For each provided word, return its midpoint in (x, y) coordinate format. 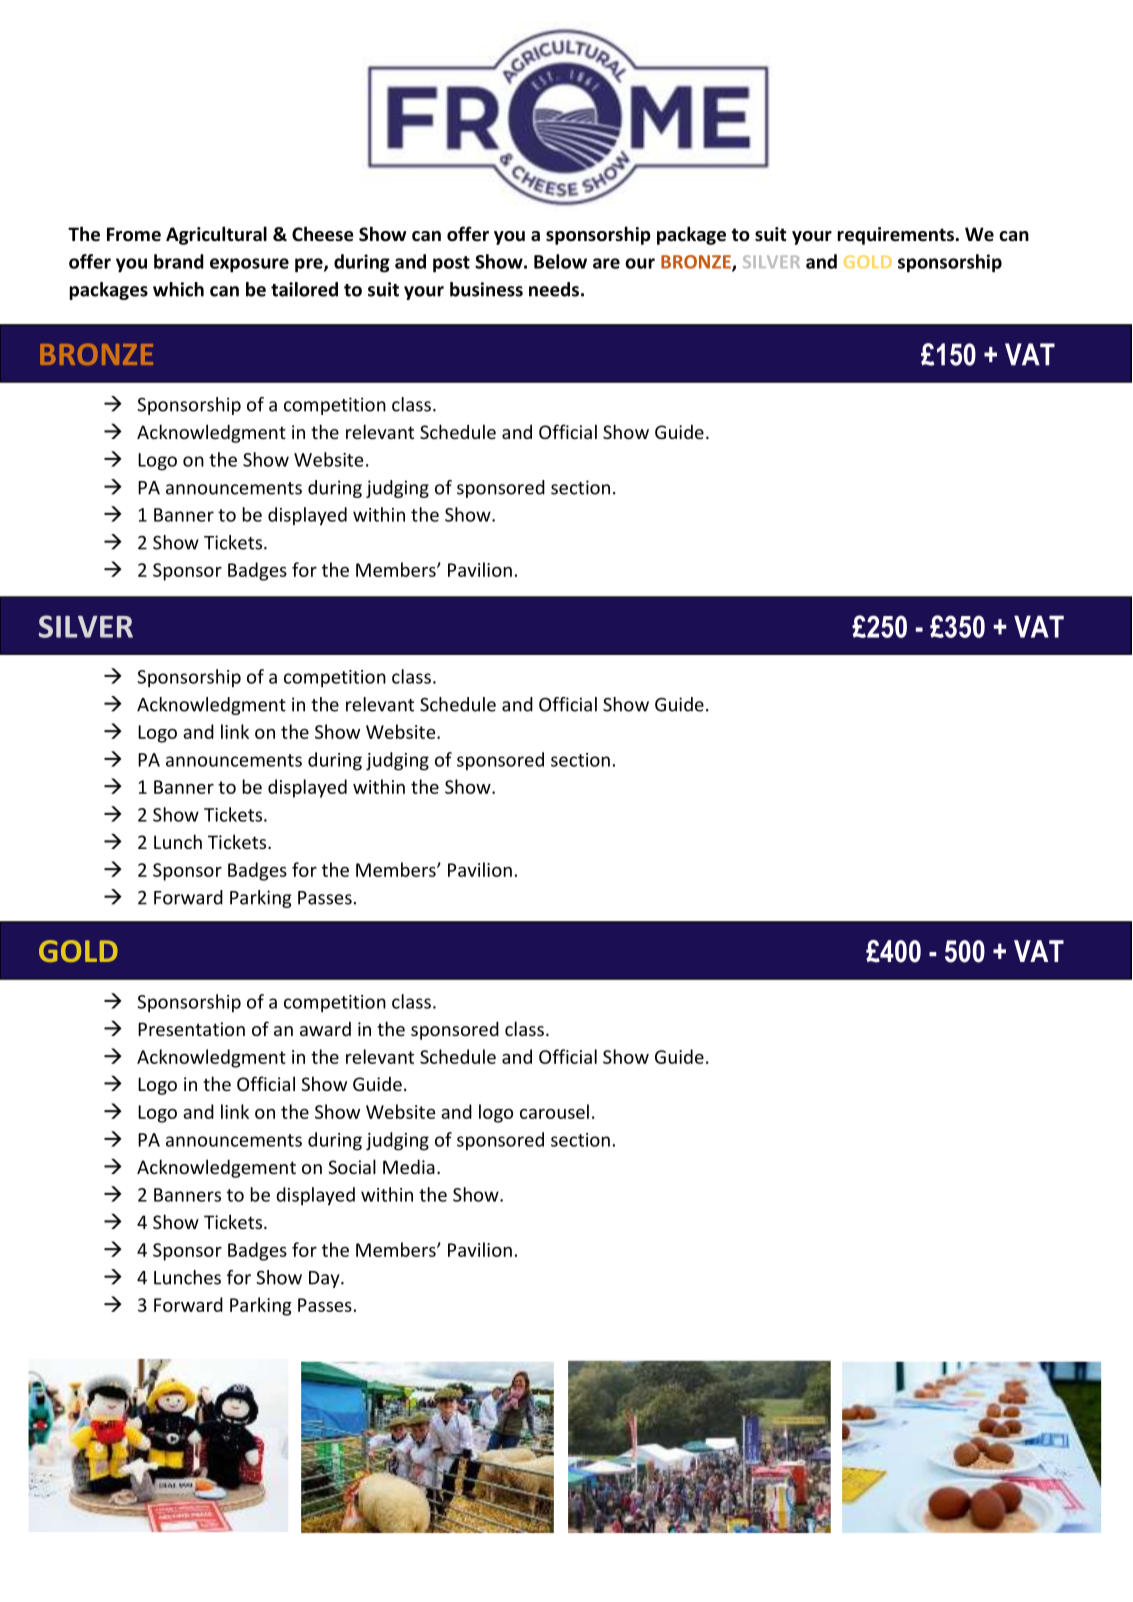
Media (409, 1166)
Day (325, 1279)
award (325, 1029)
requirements (896, 236)
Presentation (191, 1029)
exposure (249, 265)
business (486, 289)
